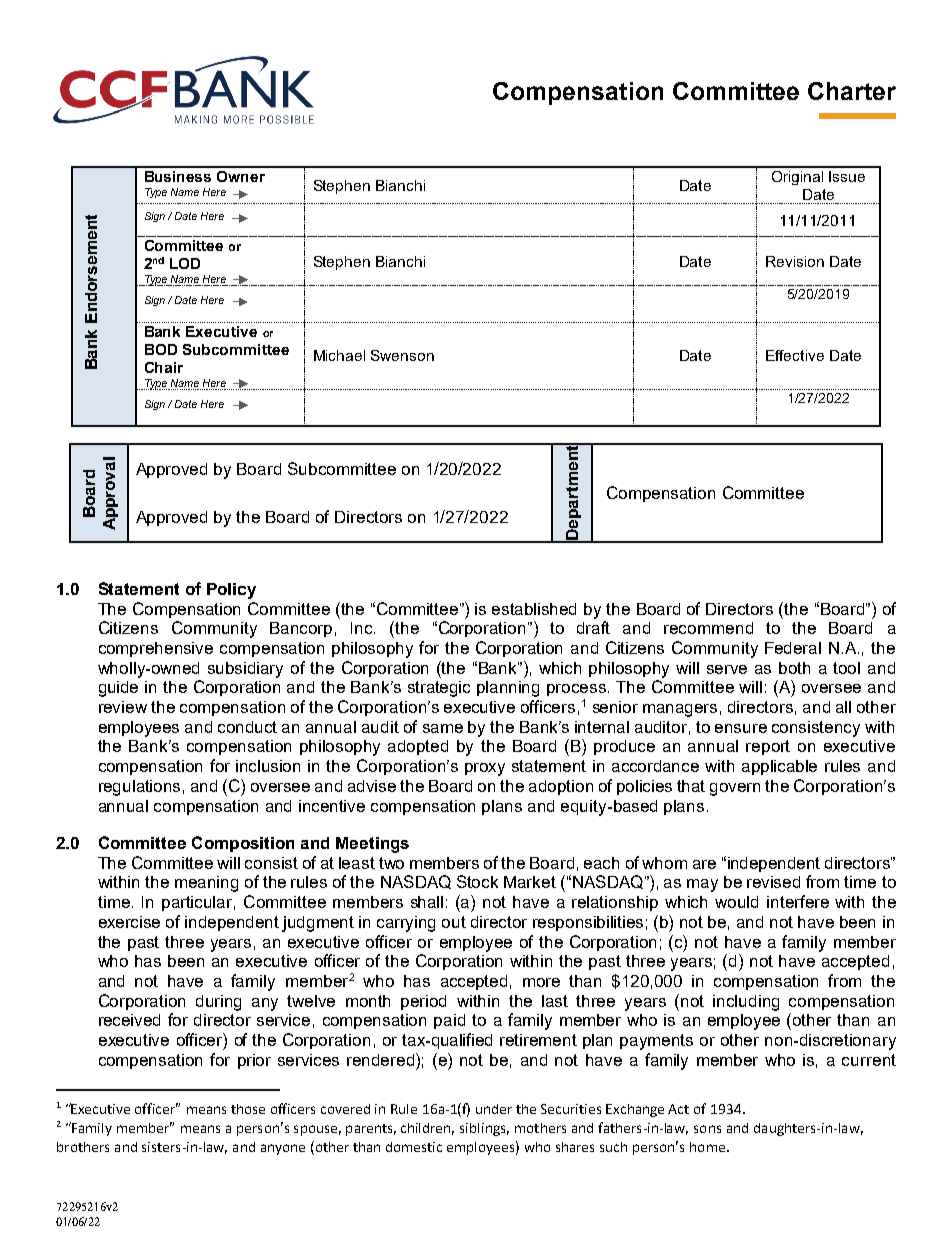 Image resolution: width=952 pixels, height=1233 pixels. Describe the element at coordinates (795, 355) in the screenshot. I see `Effective` at that location.
